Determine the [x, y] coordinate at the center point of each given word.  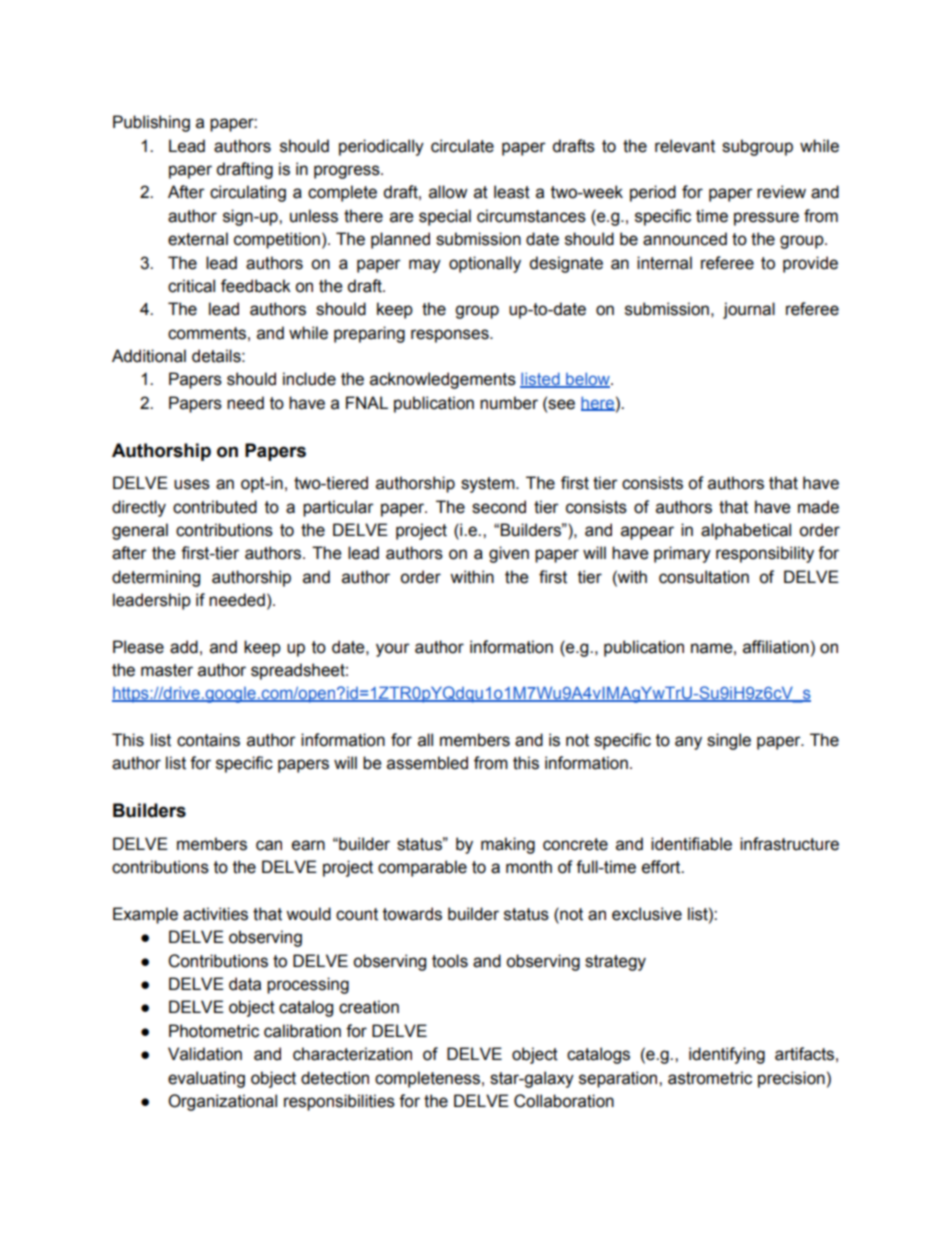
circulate [462, 146]
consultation [704, 577]
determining [156, 578]
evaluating [206, 1079]
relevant [685, 146]
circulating [248, 193]
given [509, 554]
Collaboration [564, 1101]
